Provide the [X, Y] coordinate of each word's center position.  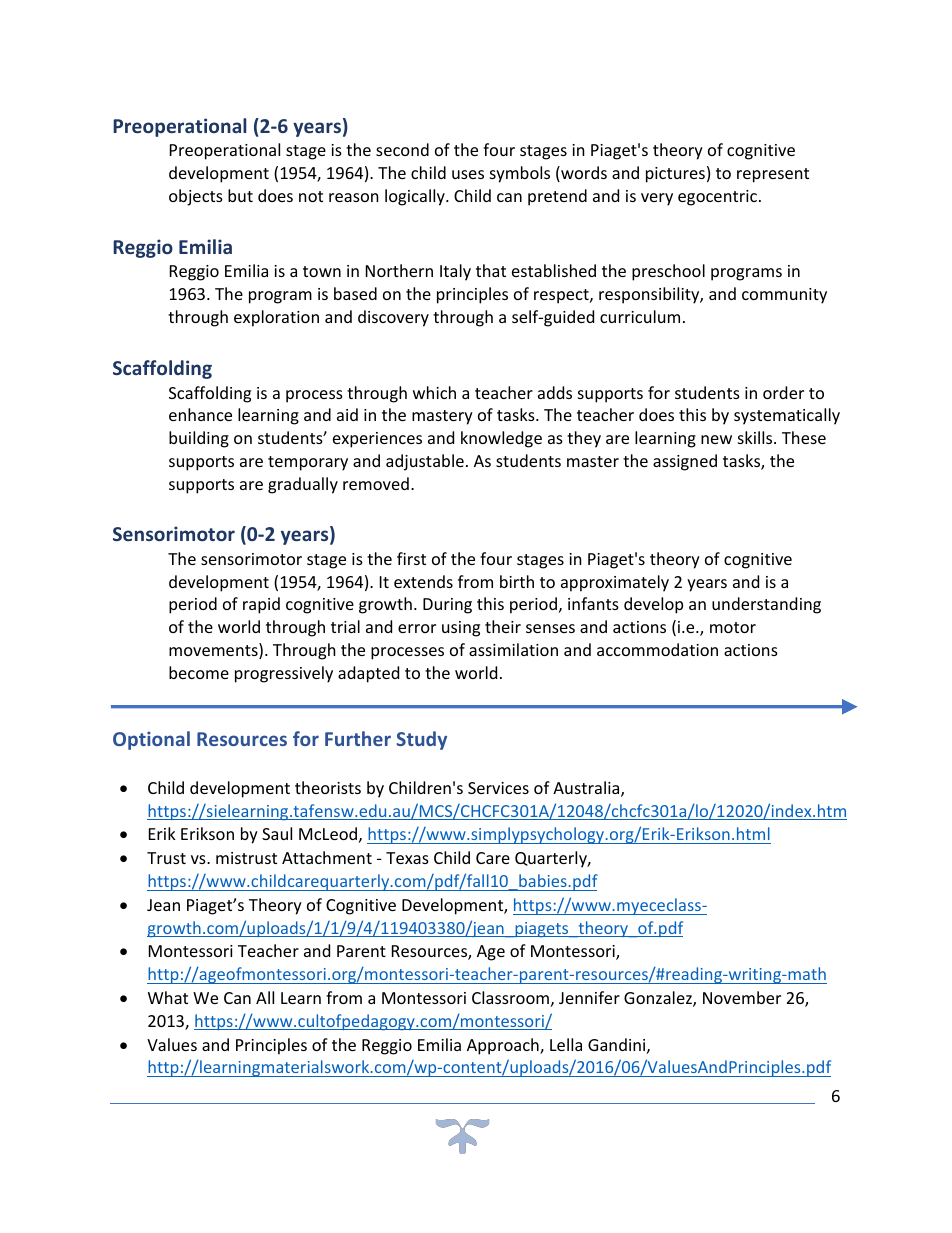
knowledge [501, 439]
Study [421, 740]
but [240, 195]
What [168, 997]
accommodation [657, 649]
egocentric [717, 198]
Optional [151, 740]
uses [468, 174]
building [199, 439]
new [716, 439]
